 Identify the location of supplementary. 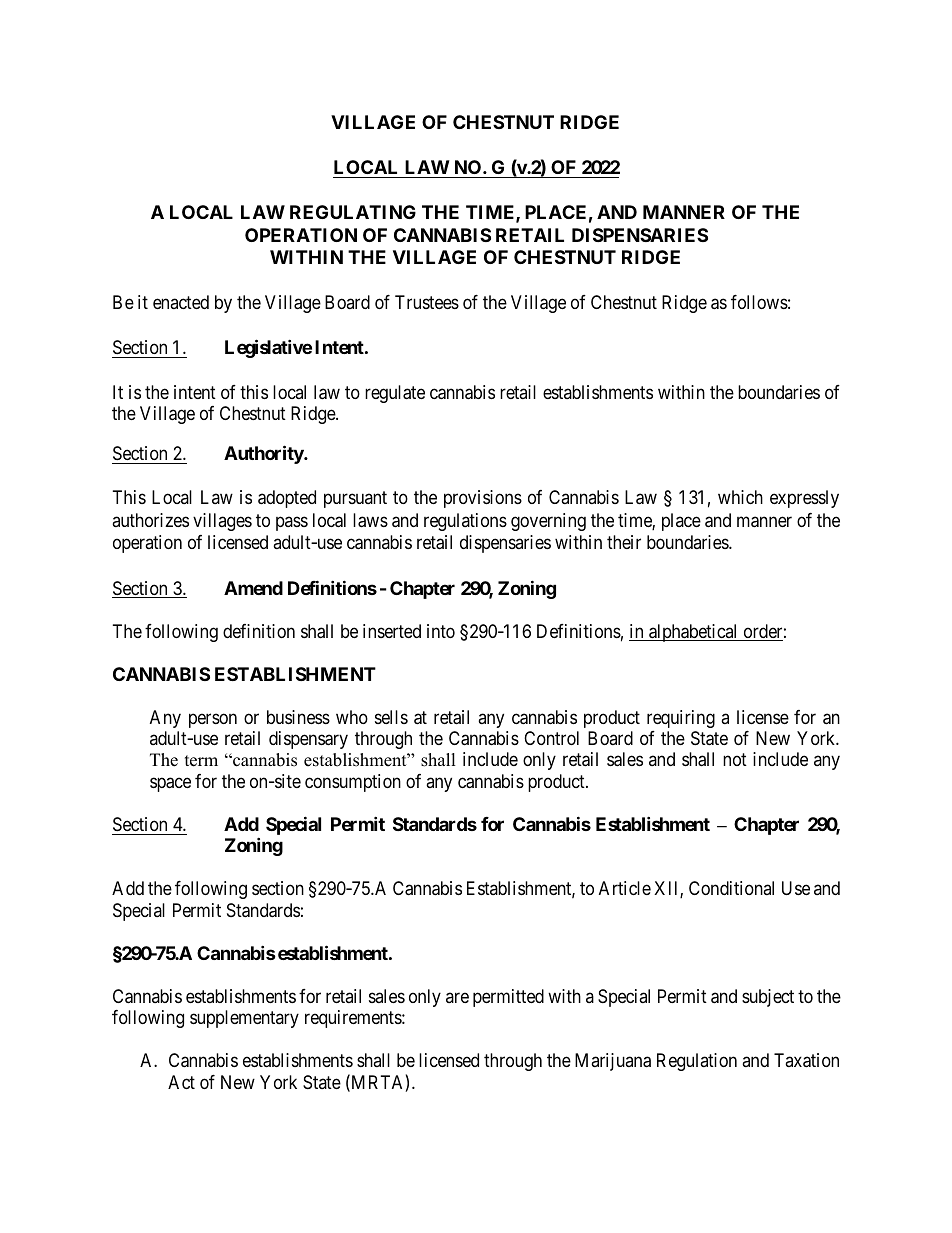
(244, 1019).
